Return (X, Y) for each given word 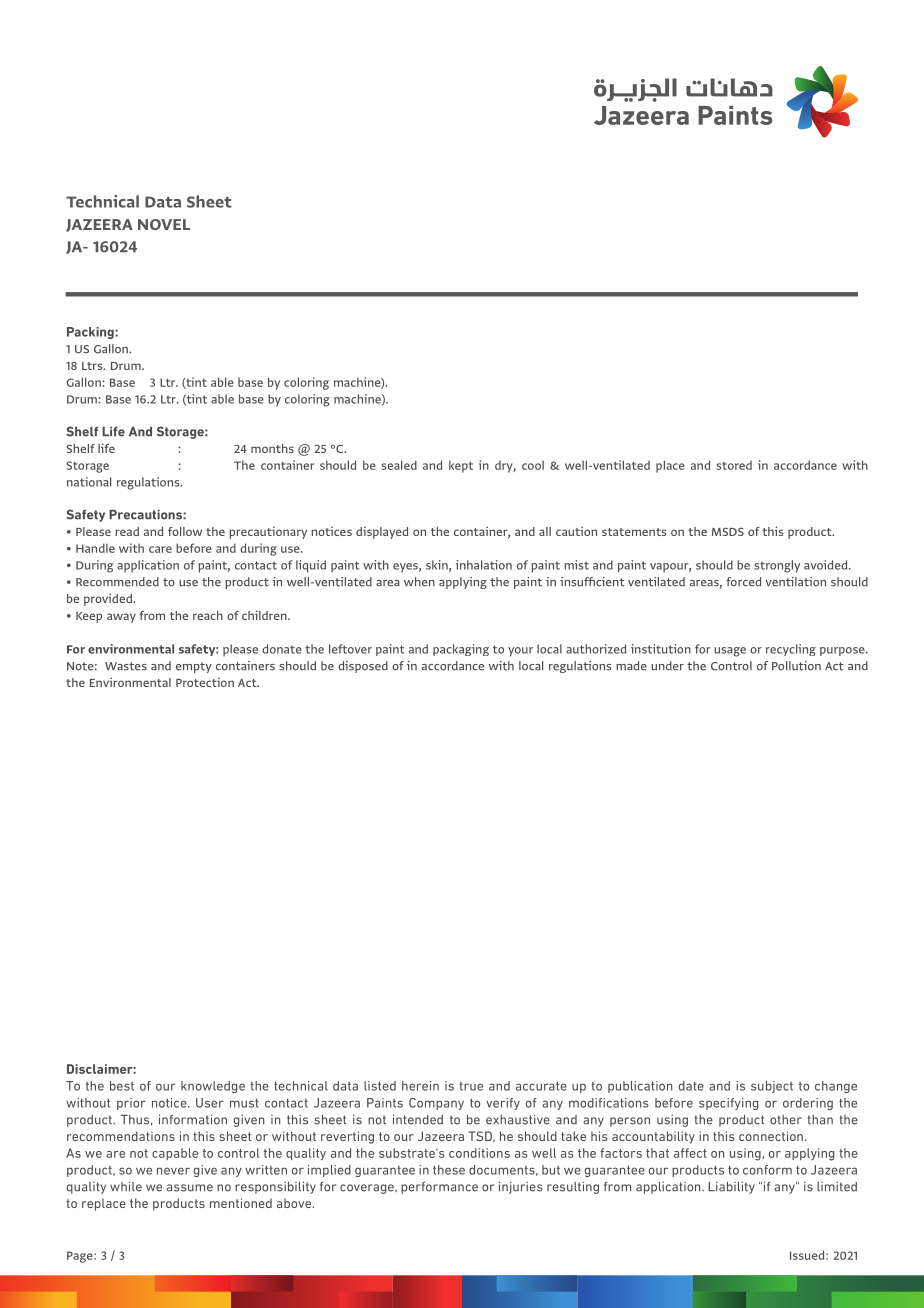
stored (734, 465)
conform (767, 1170)
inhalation (484, 565)
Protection (205, 682)
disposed (363, 667)
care (160, 549)
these (449, 1170)
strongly (777, 566)
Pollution (796, 666)
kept (461, 466)
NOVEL (164, 224)
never (173, 1171)
